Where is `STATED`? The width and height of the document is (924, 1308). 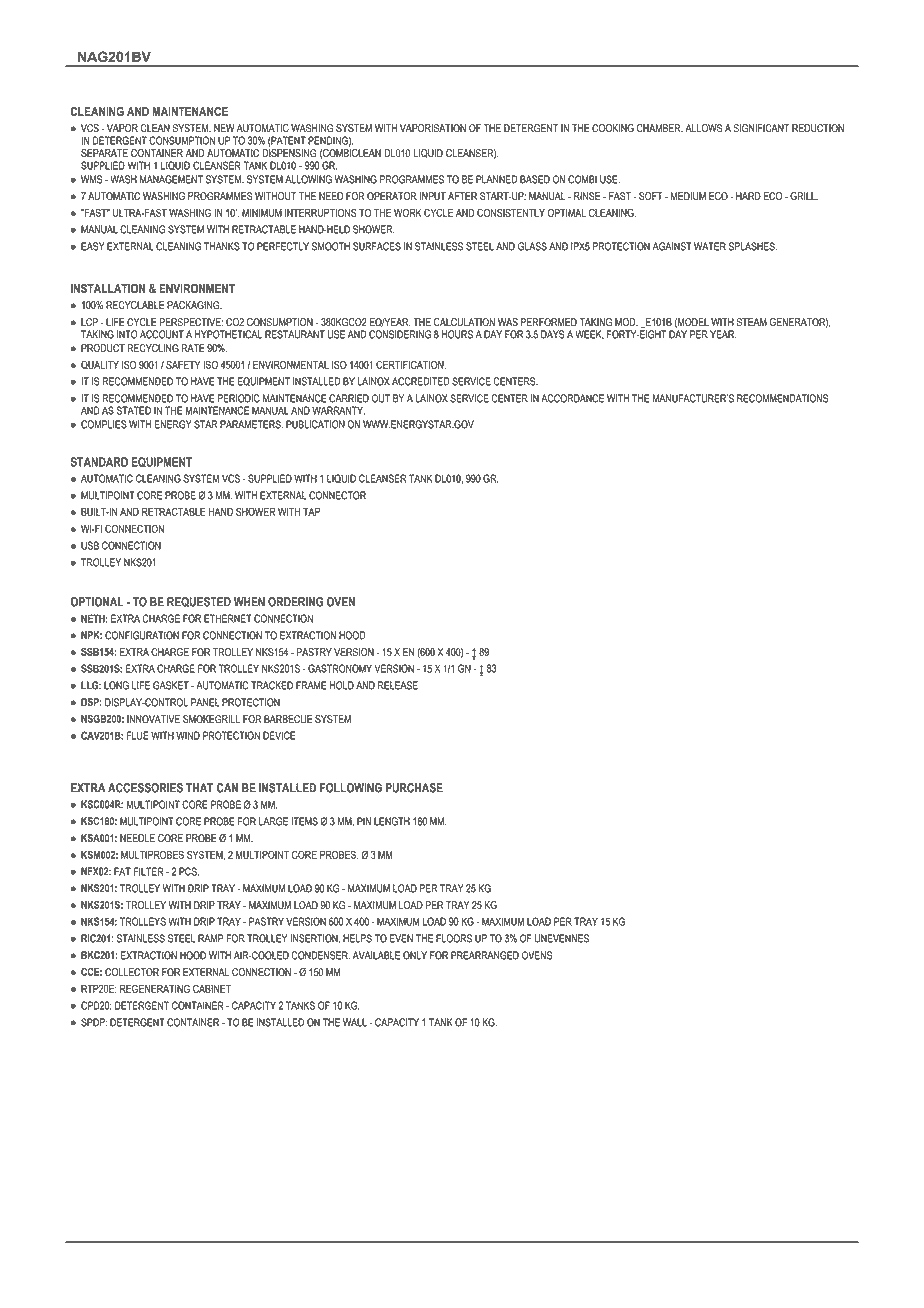 STATED is located at coordinates (133, 410).
